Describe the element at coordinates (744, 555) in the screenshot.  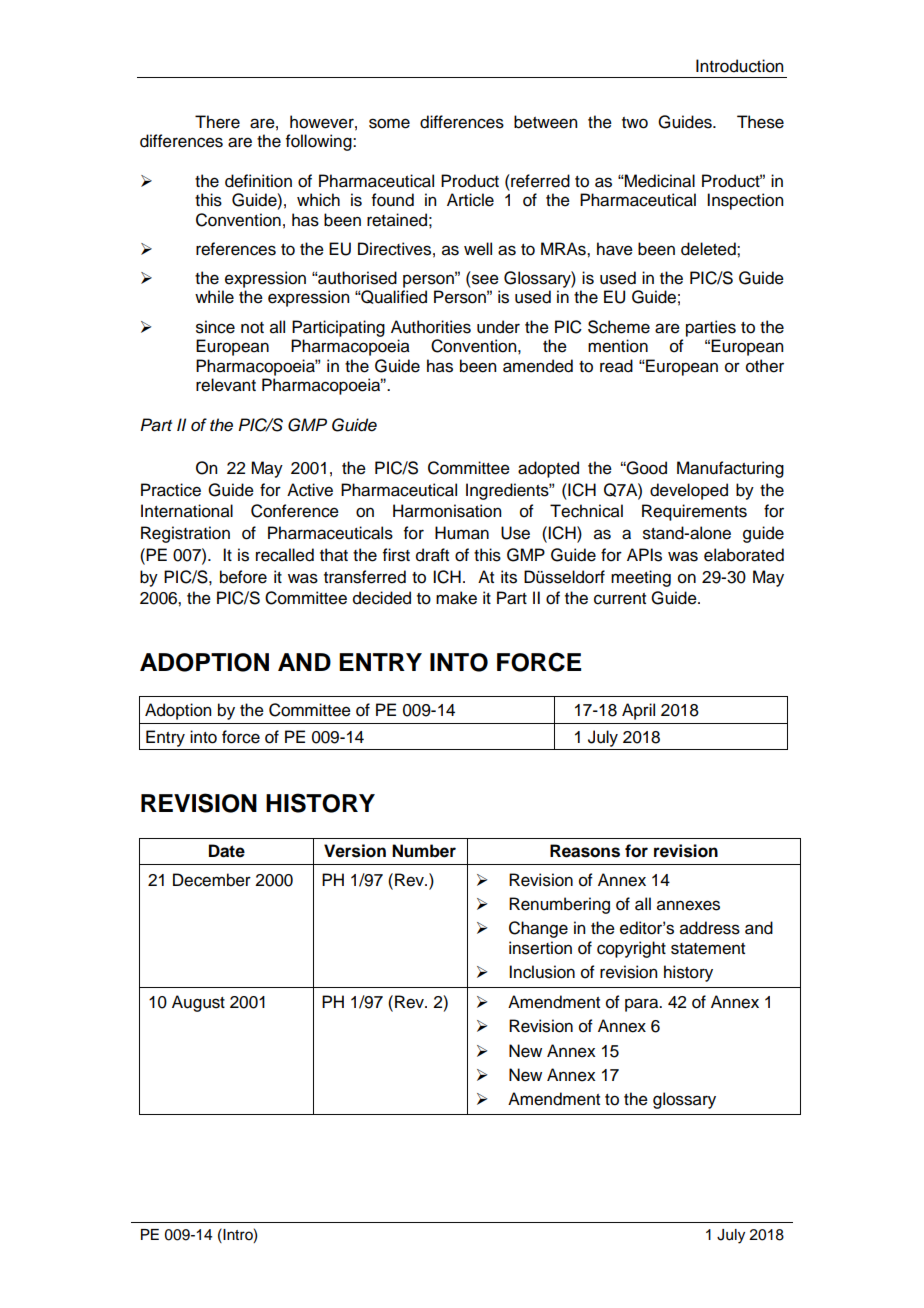
I see `elaborated` at that location.
